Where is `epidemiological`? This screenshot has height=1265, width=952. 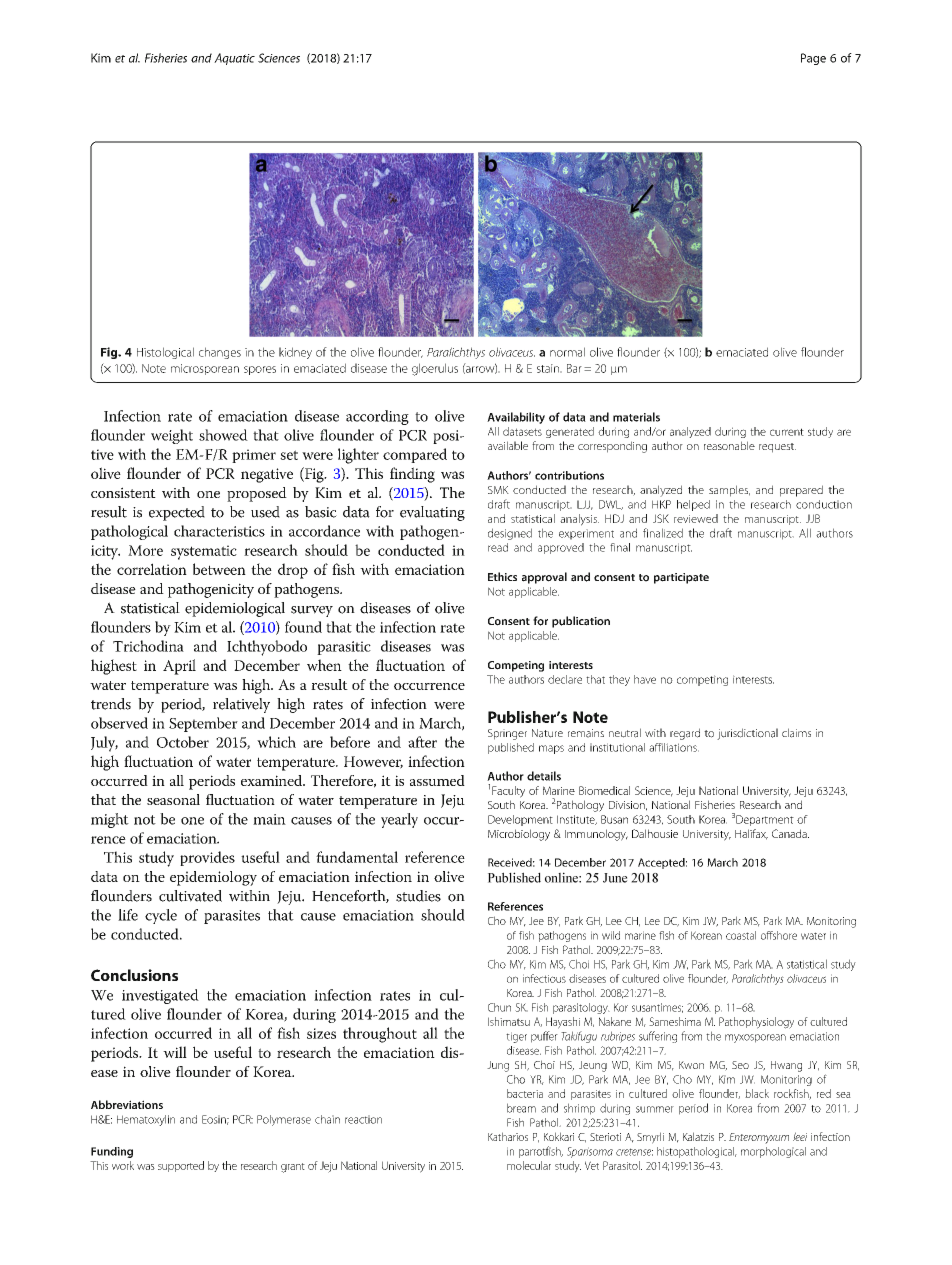
epidemiological is located at coordinates (235, 609).
